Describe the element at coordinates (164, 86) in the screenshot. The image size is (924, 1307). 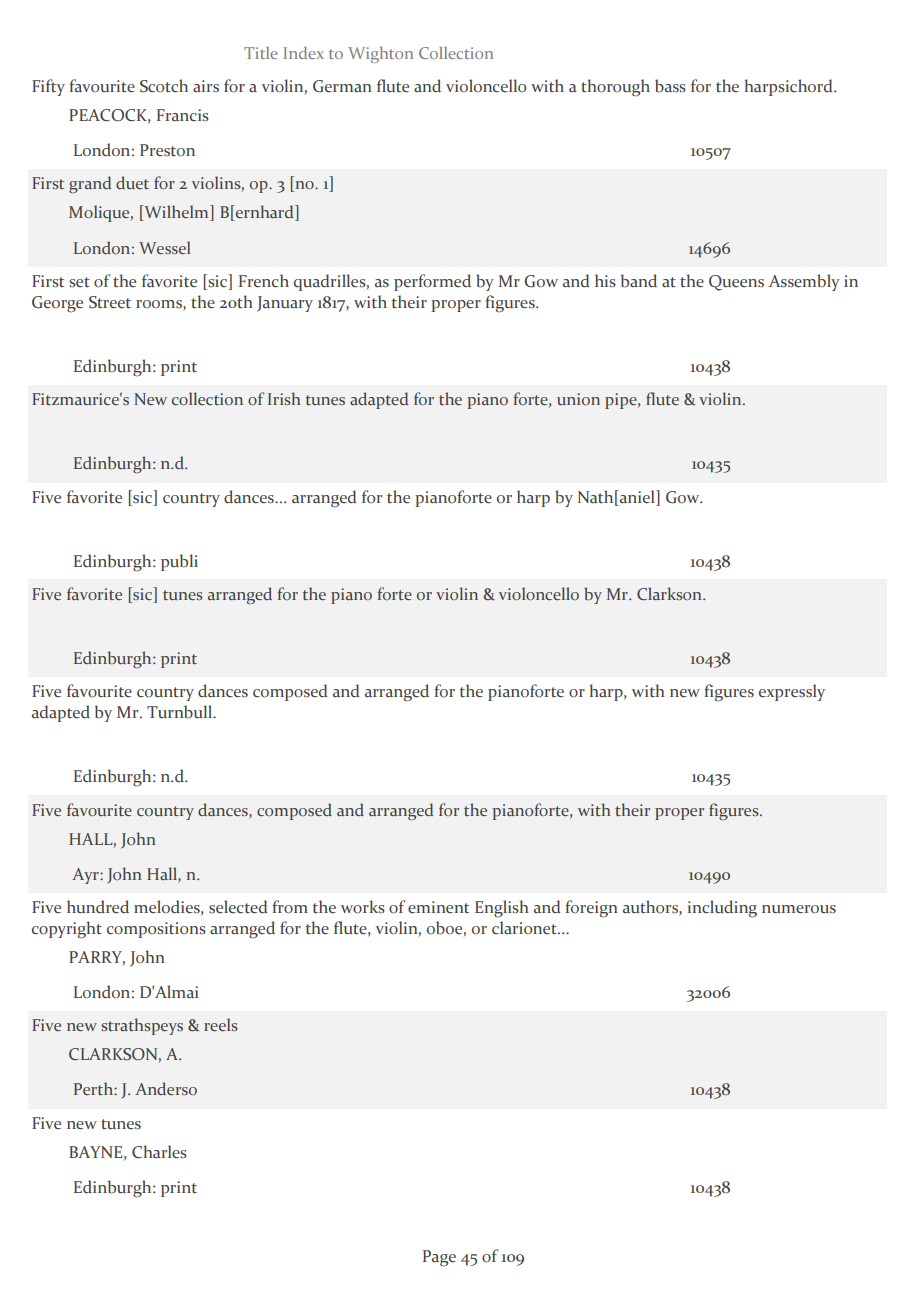
I see `Scotch` at that location.
